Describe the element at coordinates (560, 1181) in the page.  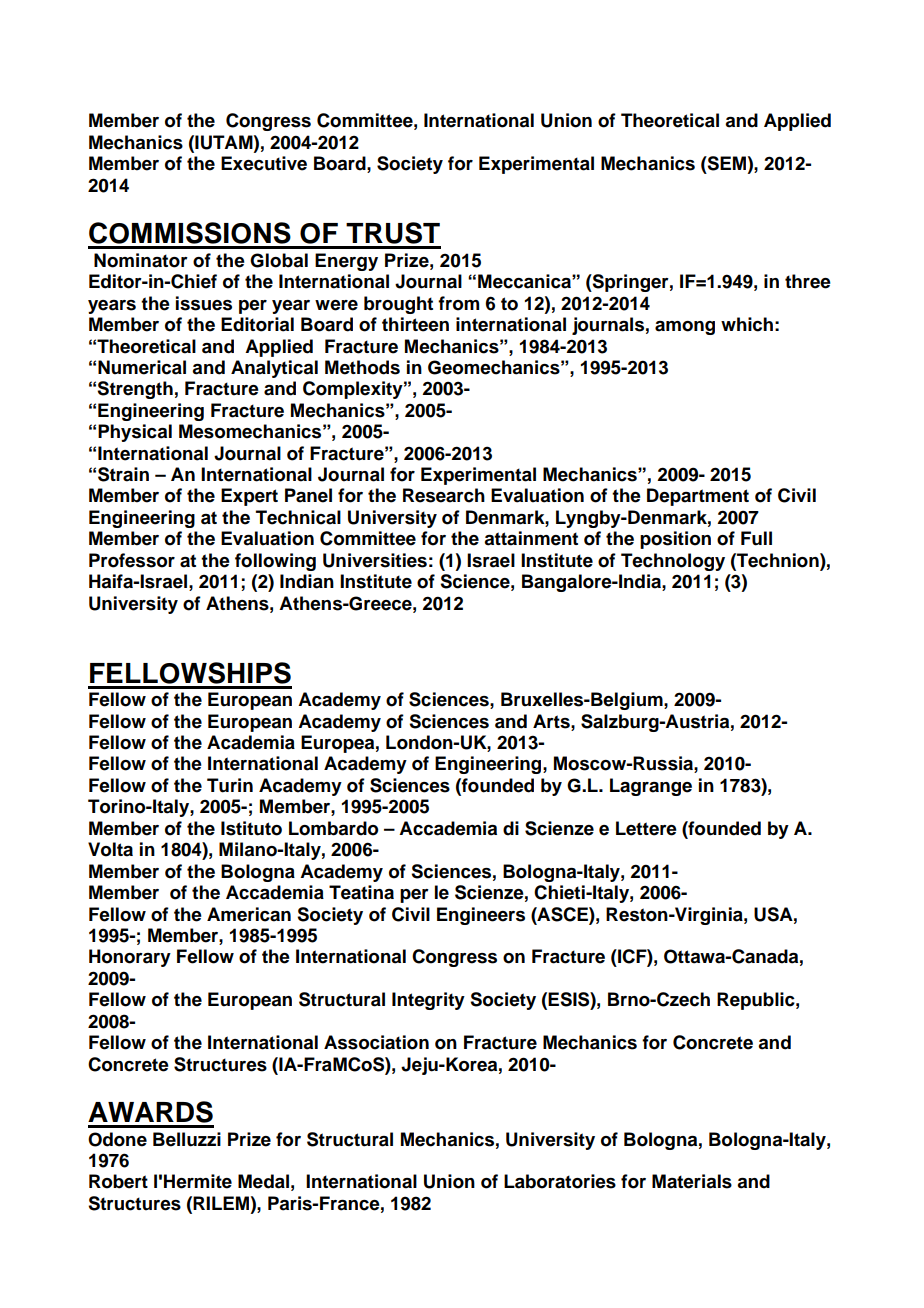
I see `Laboratories` at that location.
